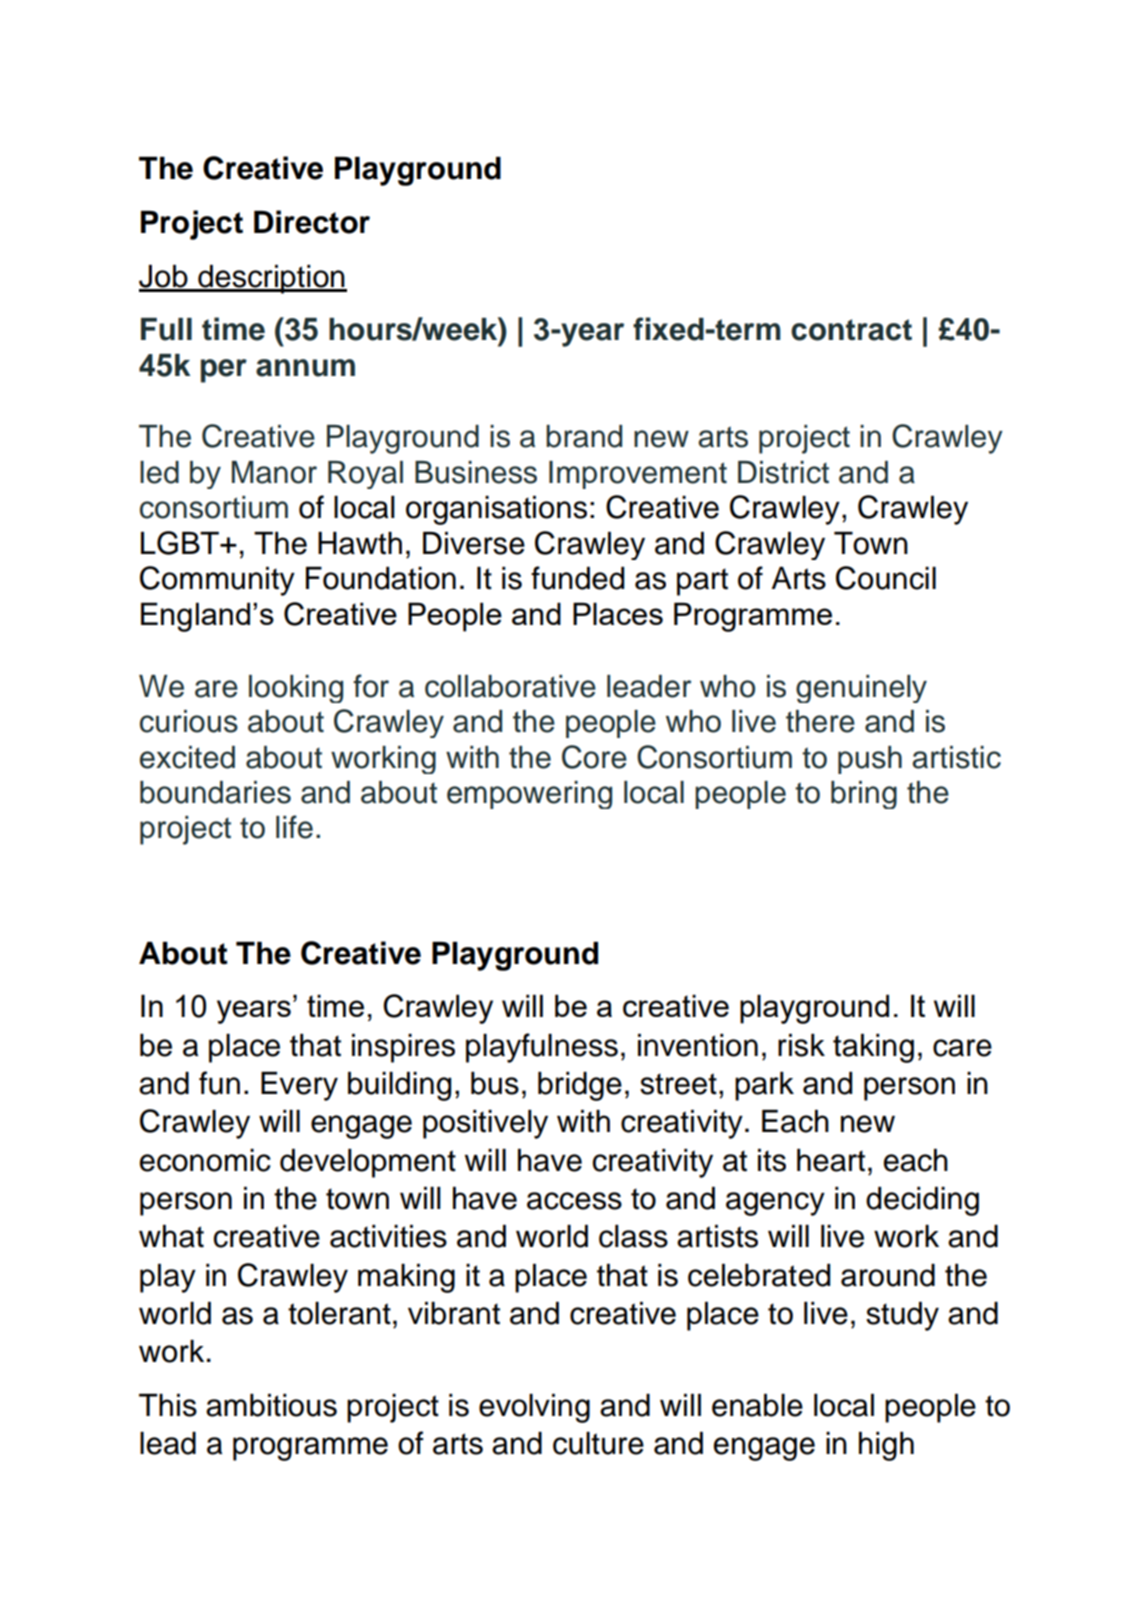 The width and height of the screenshot is (1148, 1623). I want to click on empowering, so click(529, 795).
